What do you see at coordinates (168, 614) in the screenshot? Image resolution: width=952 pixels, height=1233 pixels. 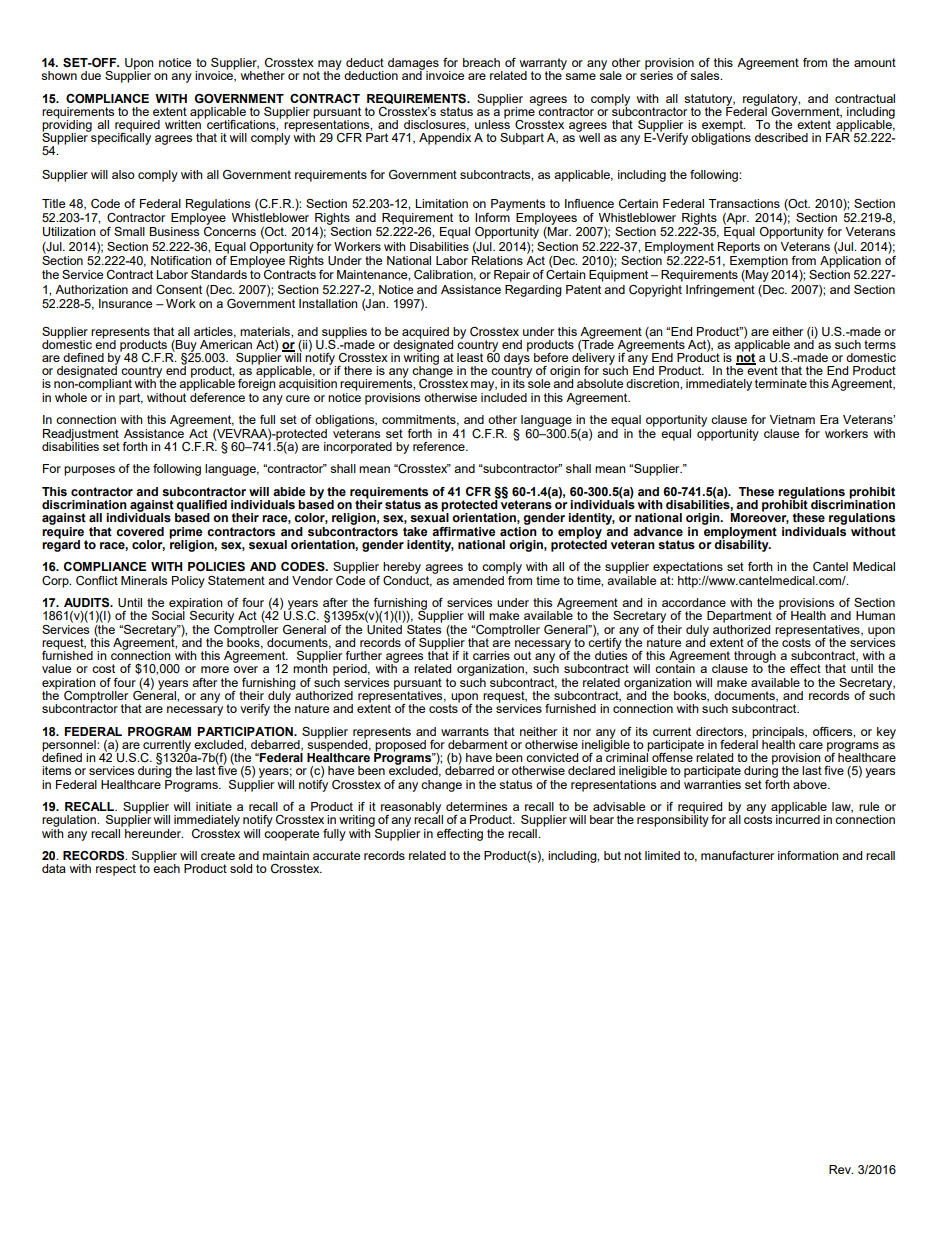 I see `Social` at bounding box center [168, 614].
